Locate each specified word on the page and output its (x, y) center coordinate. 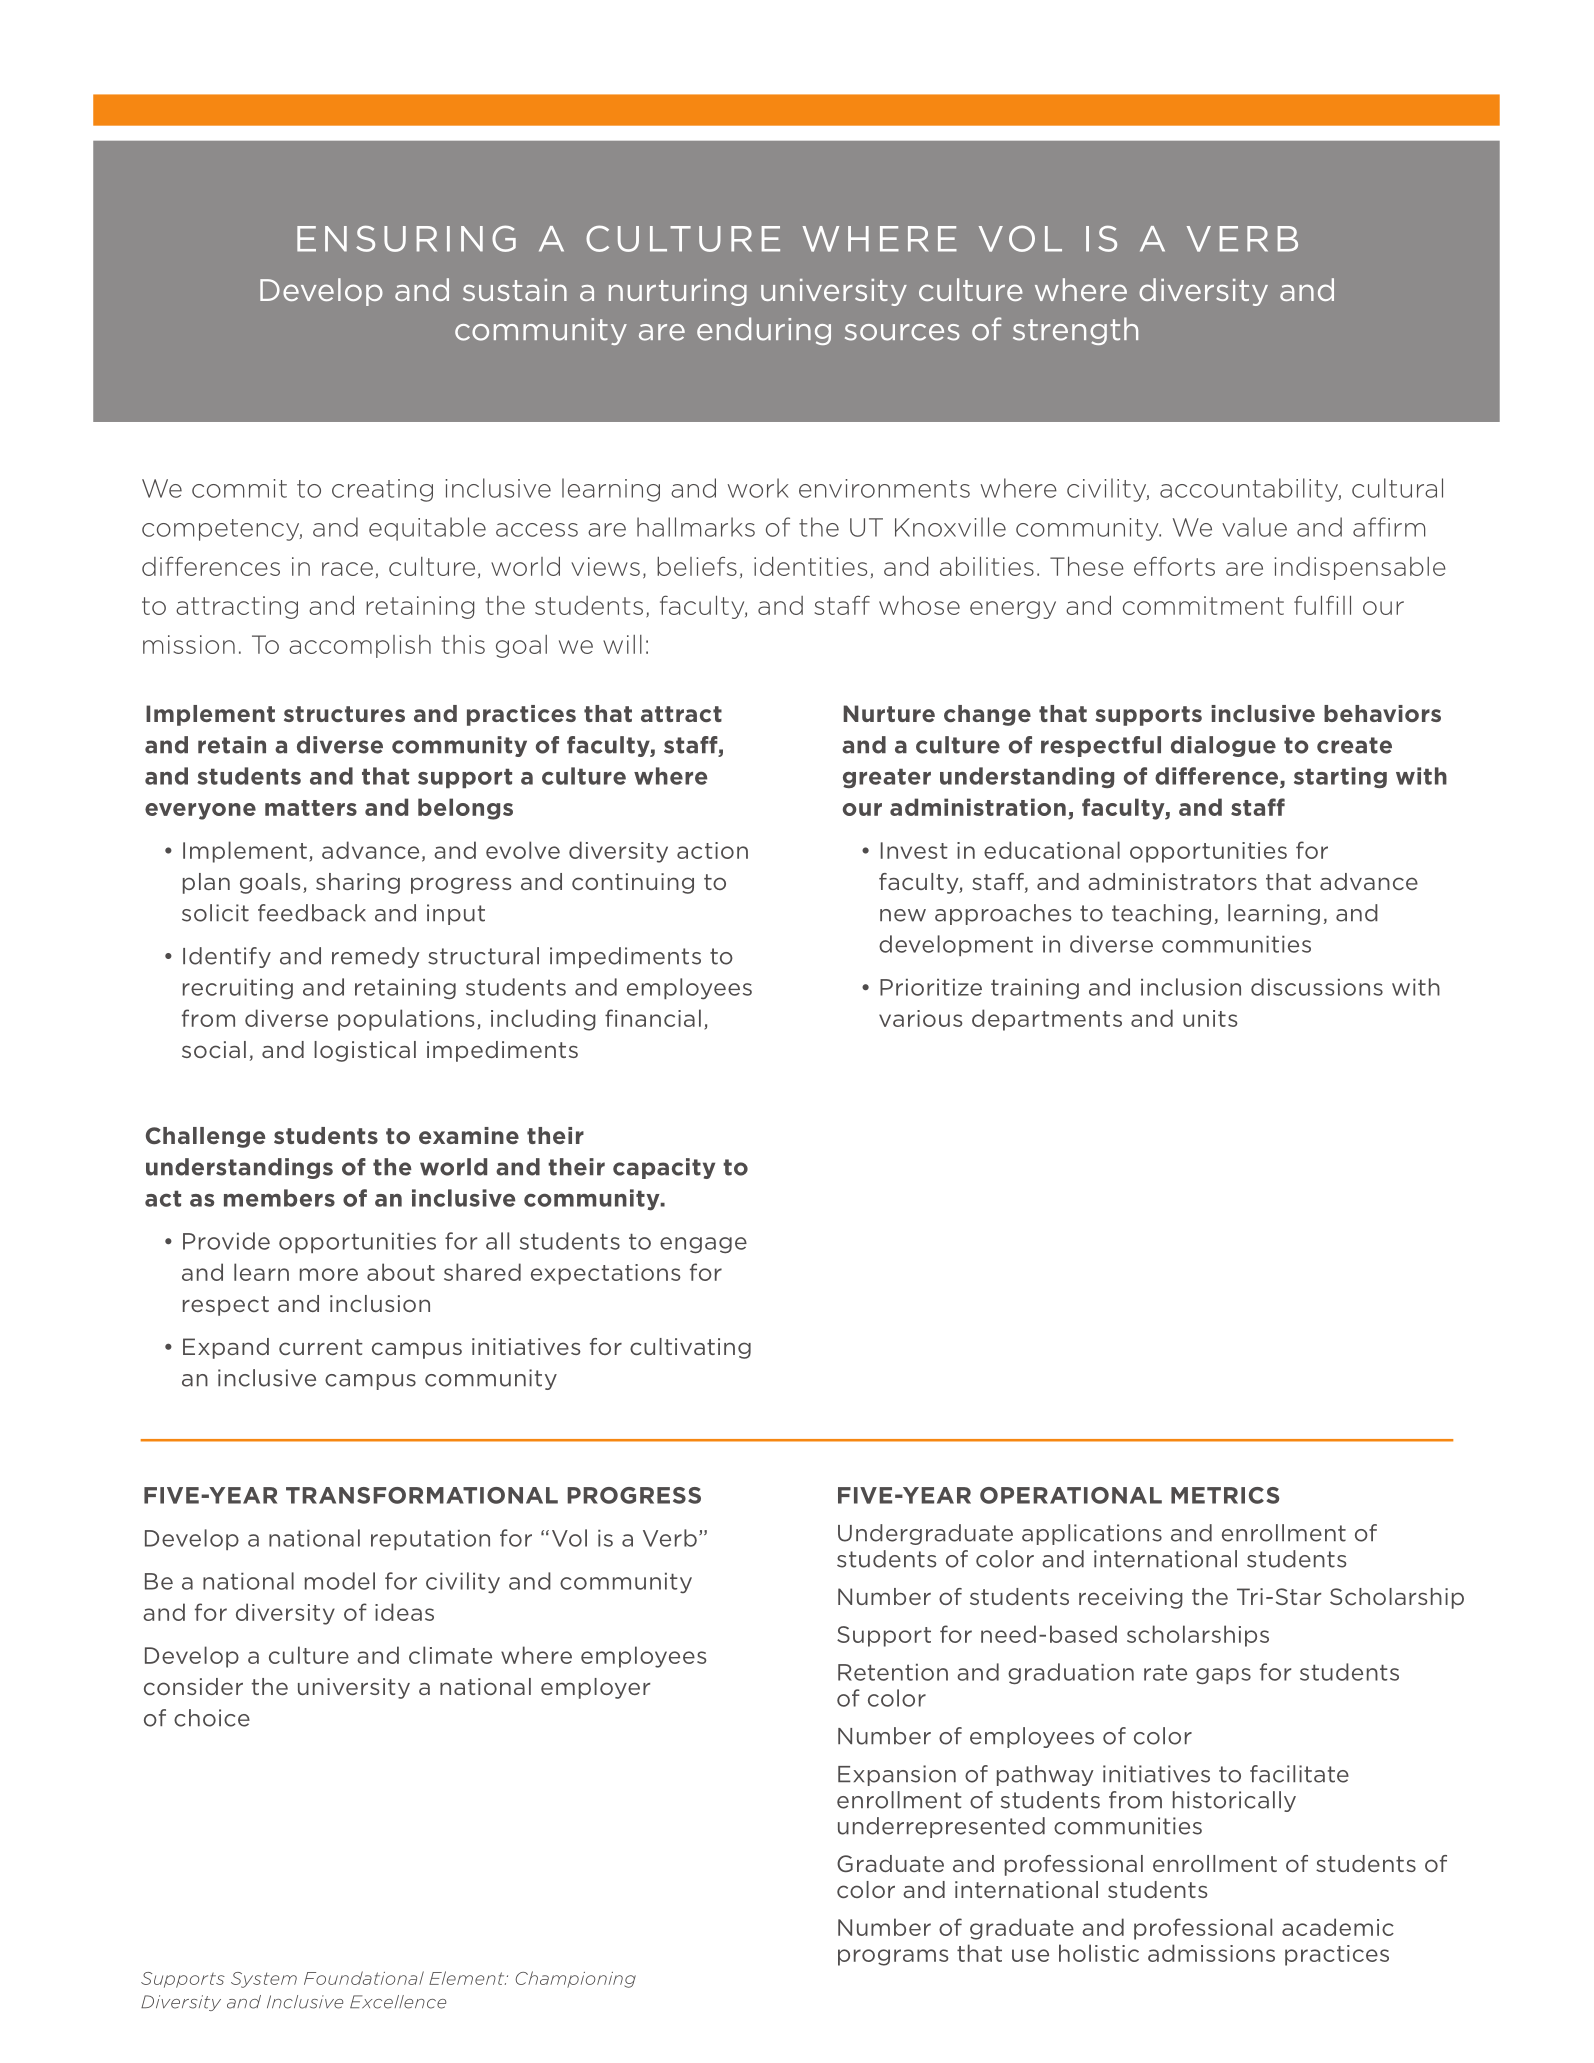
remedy (376, 957)
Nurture (889, 713)
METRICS (1225, 1495)
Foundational (364, 1978)
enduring (764, 331)
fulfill (1322, 605)
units (1210, 1018)
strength (1075, 331)
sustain (515, 290)
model (340, 1581)
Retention (893, 1672)
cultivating (690, 1348)
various (921, 1018)
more (329, 1274)
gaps (1223, 1676)
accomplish (360, 646)
